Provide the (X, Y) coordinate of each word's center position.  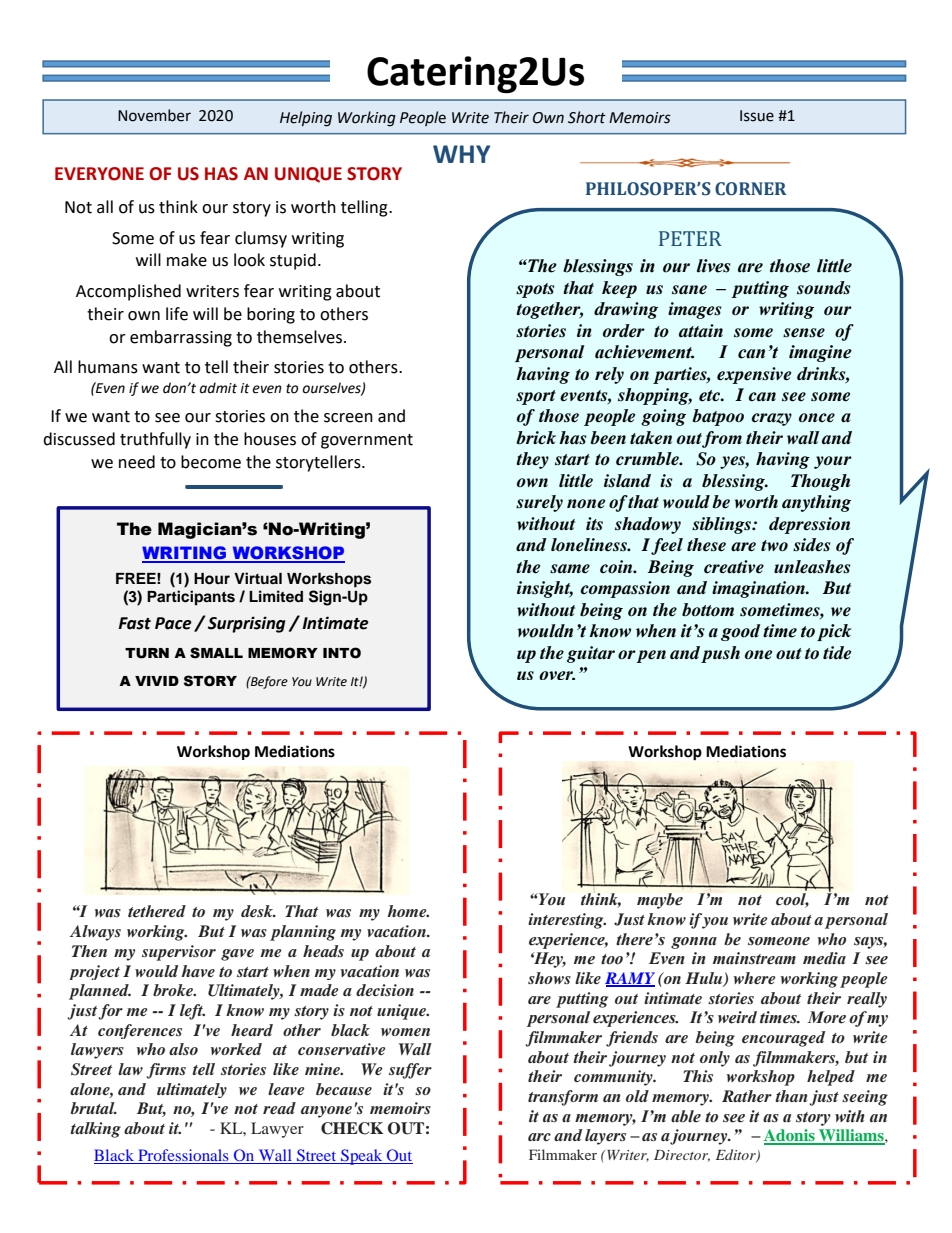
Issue (757, 116)
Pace (173, 623)
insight (545, 589)
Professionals (183, 1156)
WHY (461, 154)
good (740, 632)
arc (539, 1137)
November (154, 115)
